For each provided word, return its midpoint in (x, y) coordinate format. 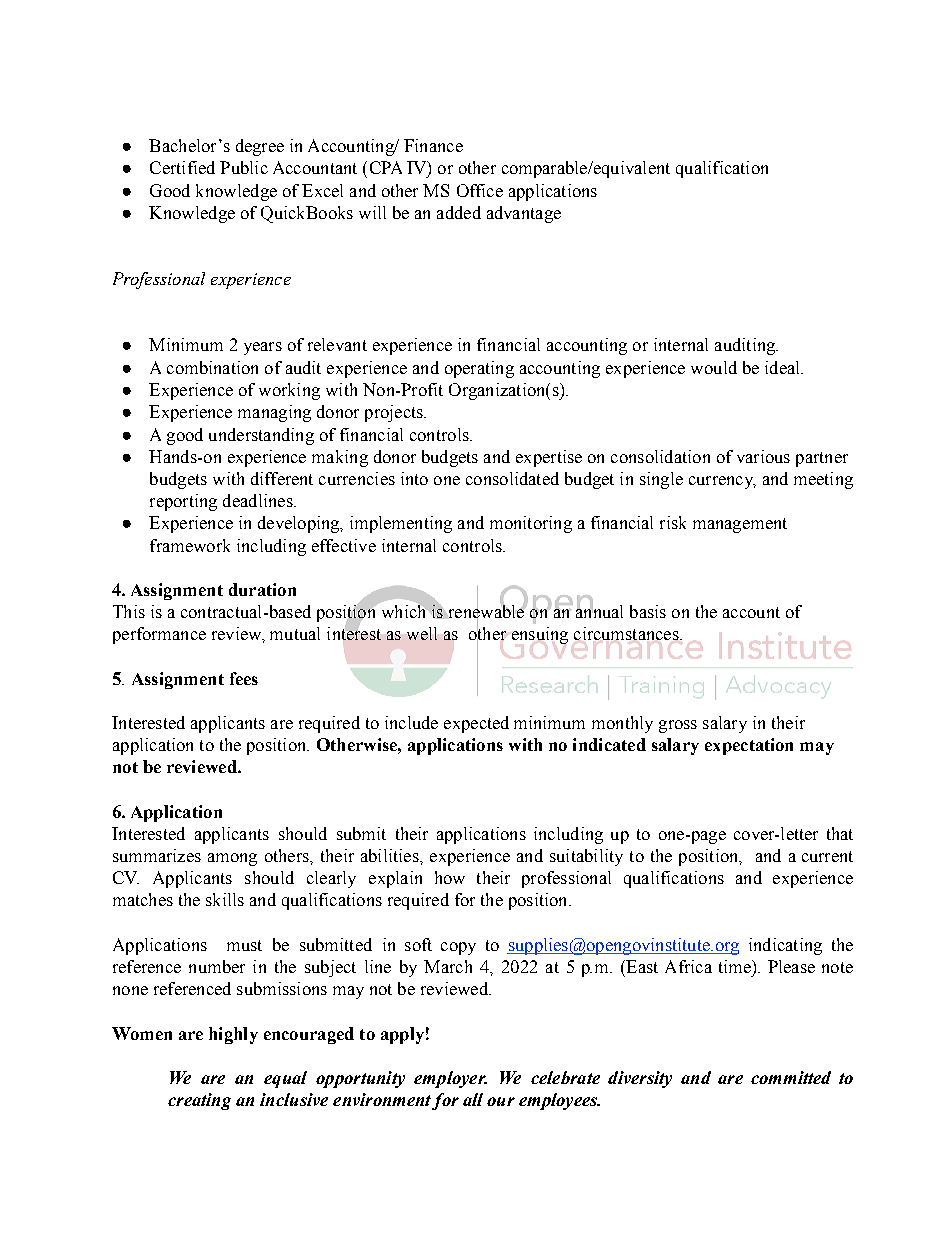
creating (199, 1101)
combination (212, 367)
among (232, 859)
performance (159, 635)
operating (479, 369)
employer (450, 1079)
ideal (783, 367)
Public (244, 167)
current (827, 856)
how (450, 877)
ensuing (540, 635)
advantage (524, 214)
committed (791, 1077)
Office (480, 190)
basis (648, 611)
